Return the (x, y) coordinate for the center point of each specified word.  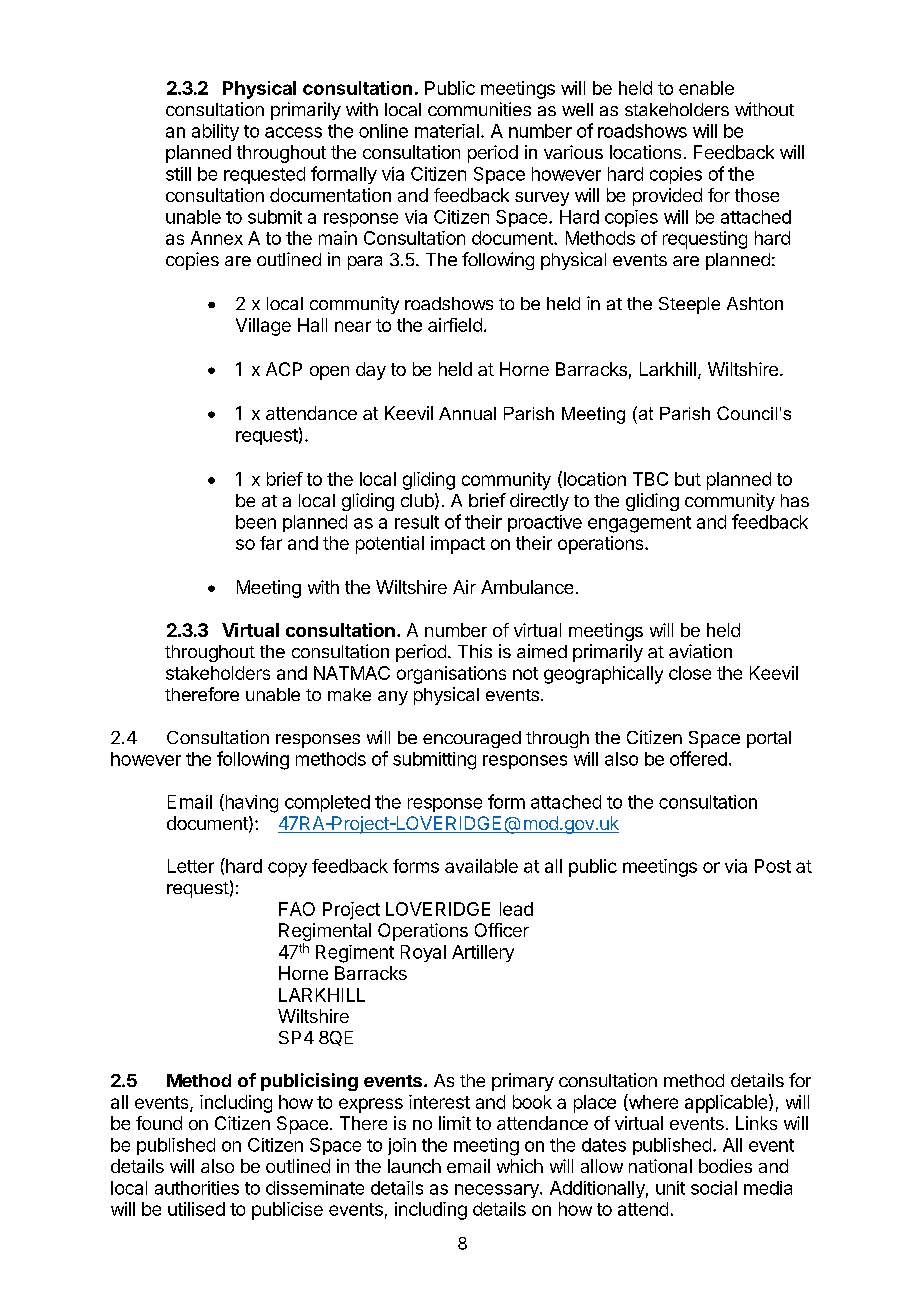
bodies (725, 1166)
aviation (700, 651)
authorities (197, 1188)
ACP (284, 369)
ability (215, 132)
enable (706, 88)
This (475, 651)
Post (773, 866)
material (447, 131)
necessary (498, 1191)
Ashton (755, 303)
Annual (467, 413)
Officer (502, 930)
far (271, 543)
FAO (297, 909)
